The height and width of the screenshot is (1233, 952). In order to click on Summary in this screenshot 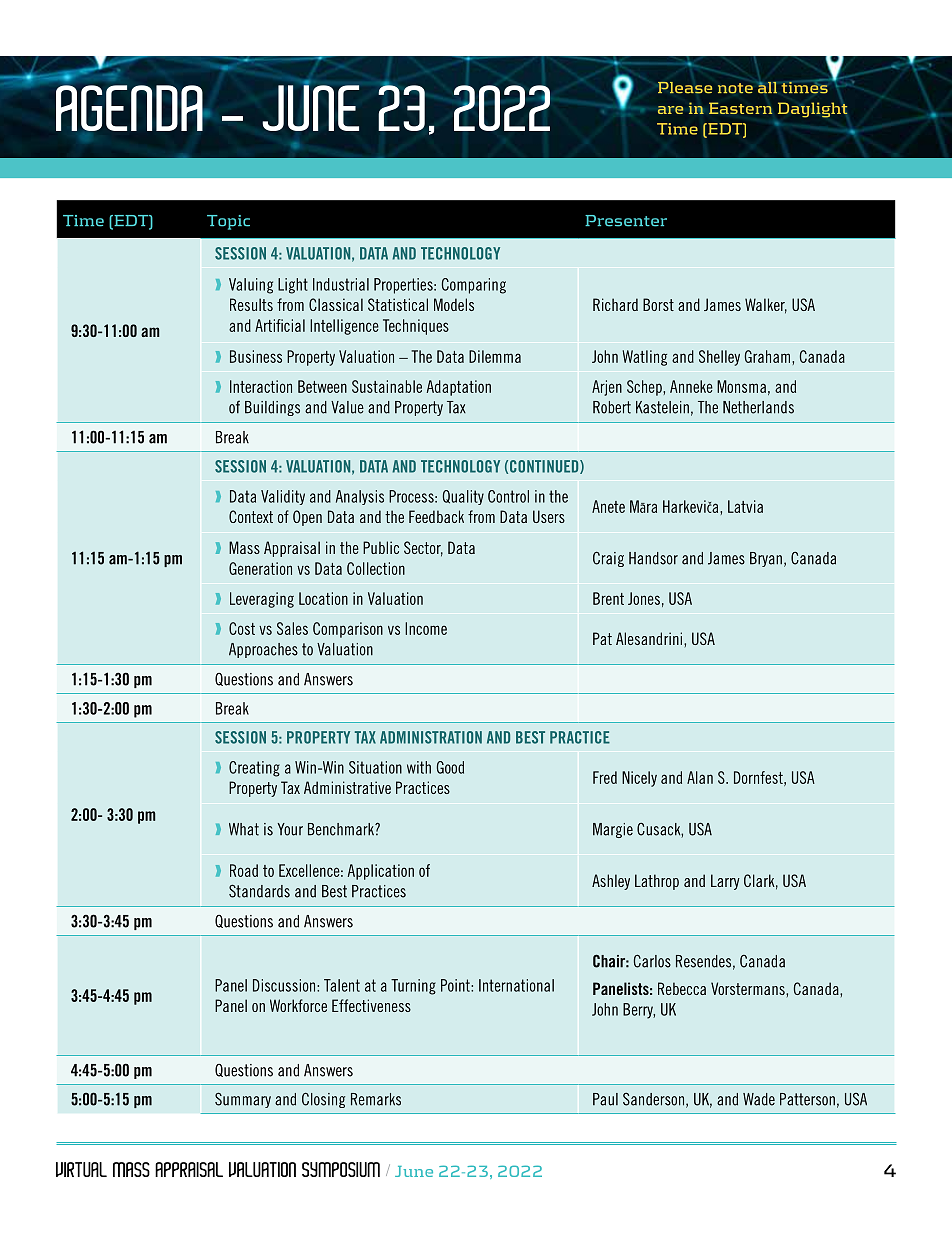, I will do `click(243, 1100)`.
